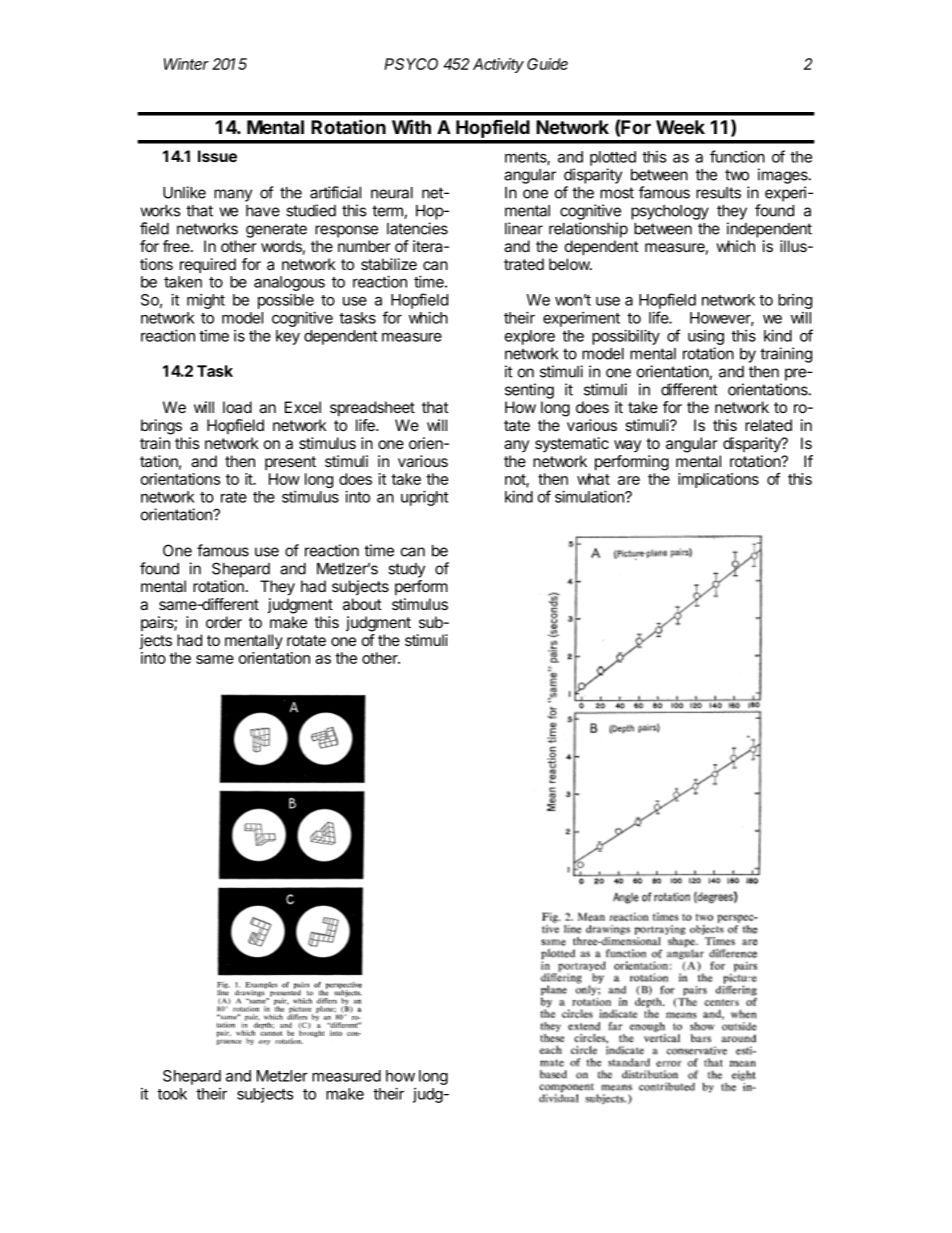 This page has width=952, height=1233. I want to click on are, so click(629, 480).
